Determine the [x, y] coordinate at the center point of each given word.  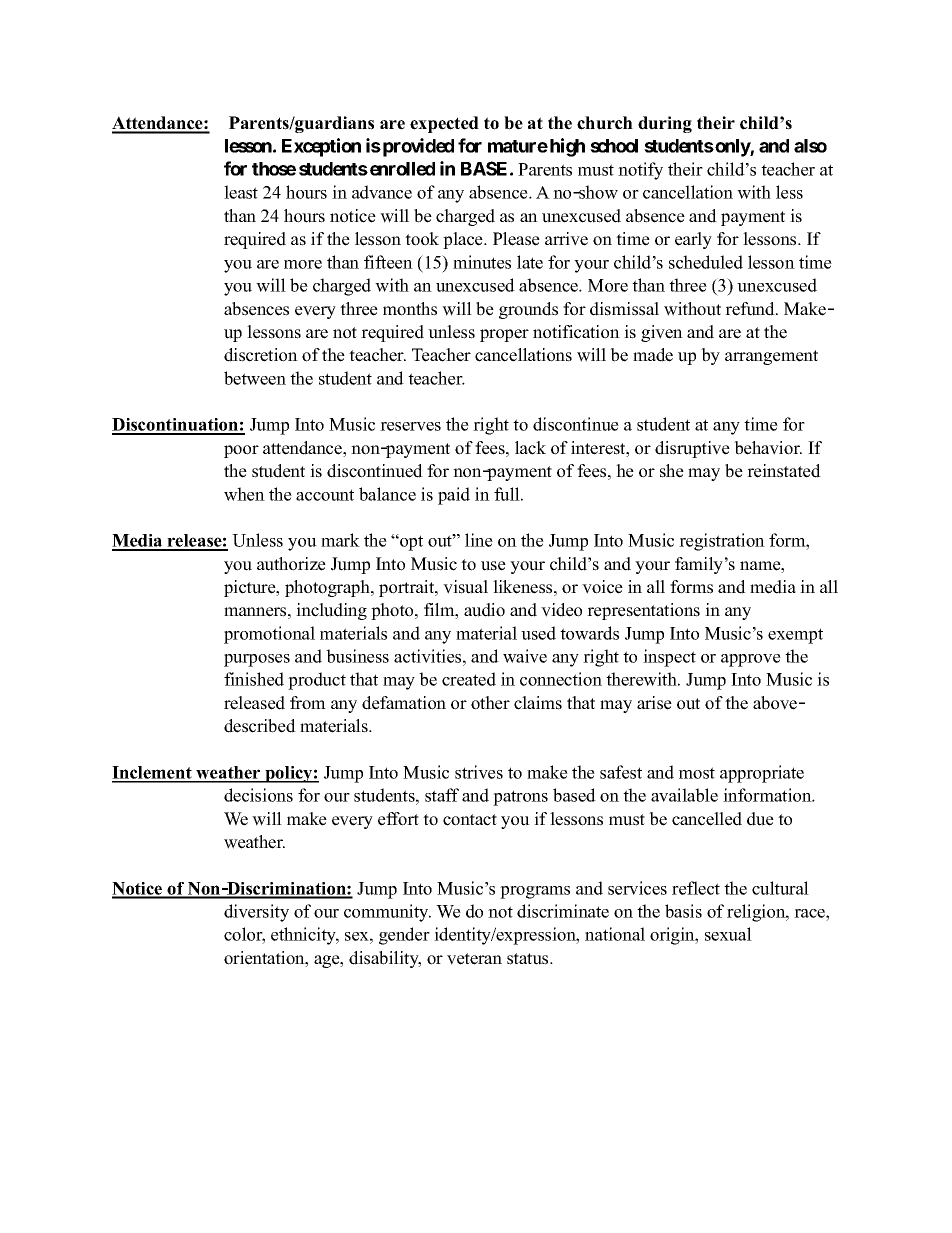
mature [518, 146]
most [697, 773]
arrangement [771, 357]
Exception [321, 147]
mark [340, 540]
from [308, 703]
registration [722, 542]
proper [504, 335]
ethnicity [305, 936]
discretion [261, 355]
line [479, 540]
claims [538, 703]
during [665, 124]
